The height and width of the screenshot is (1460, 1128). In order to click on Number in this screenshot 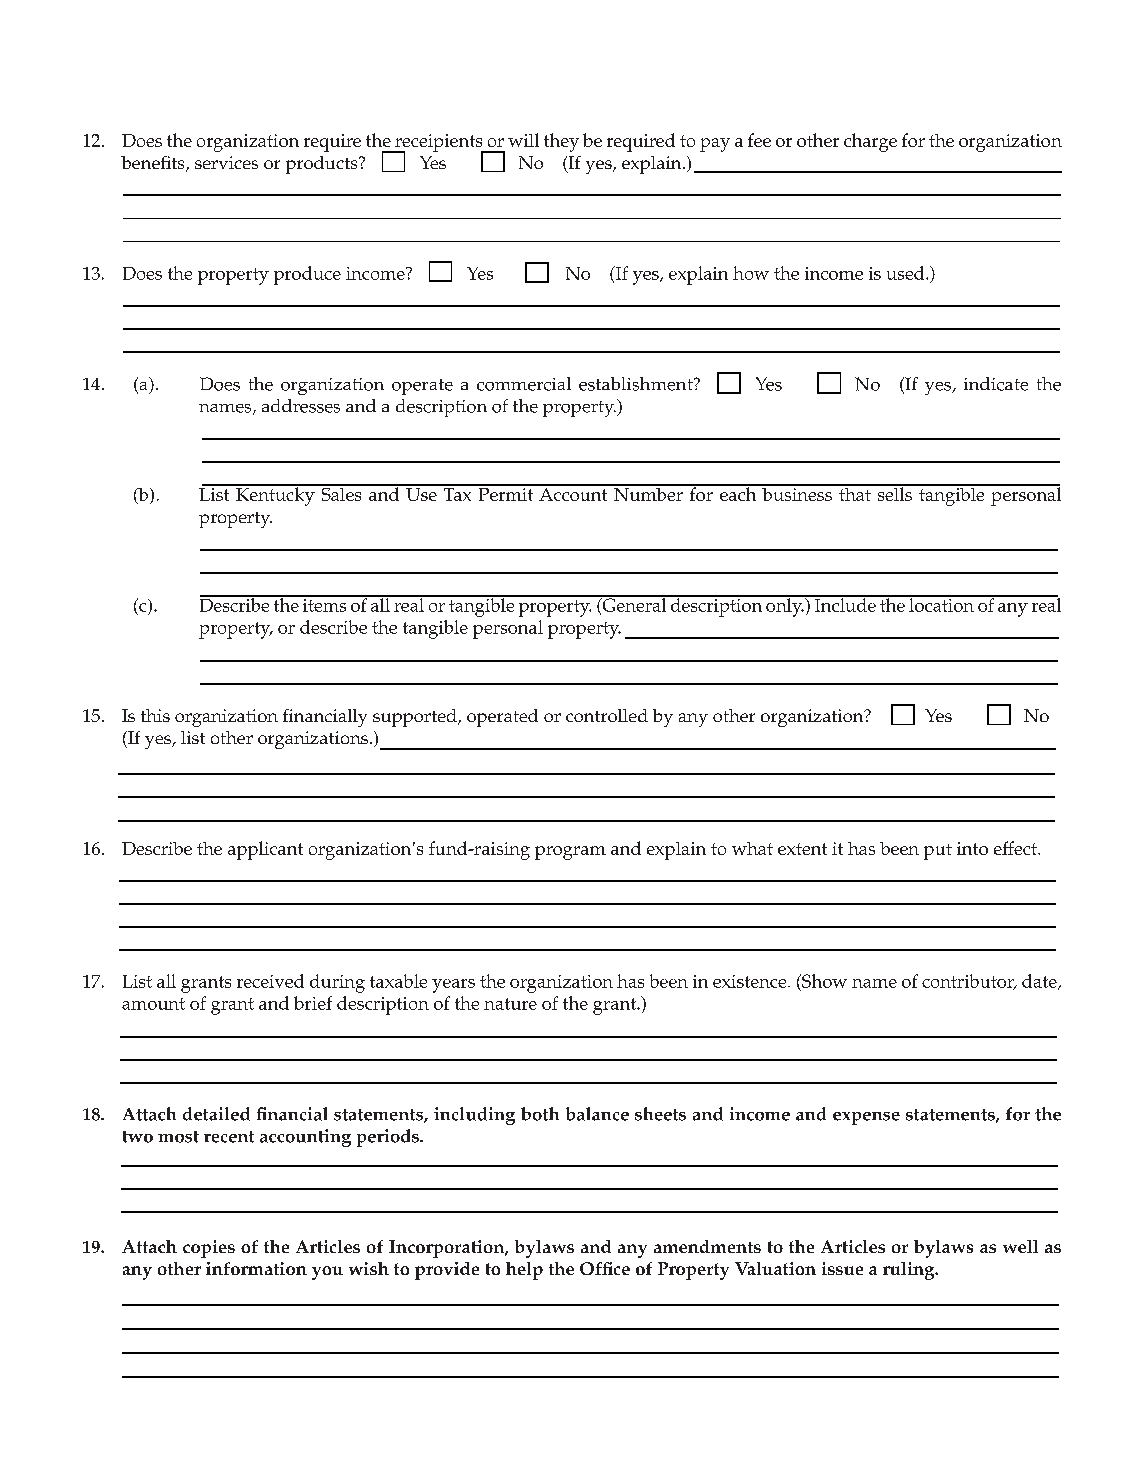, I will do `click(648, 493)`.
